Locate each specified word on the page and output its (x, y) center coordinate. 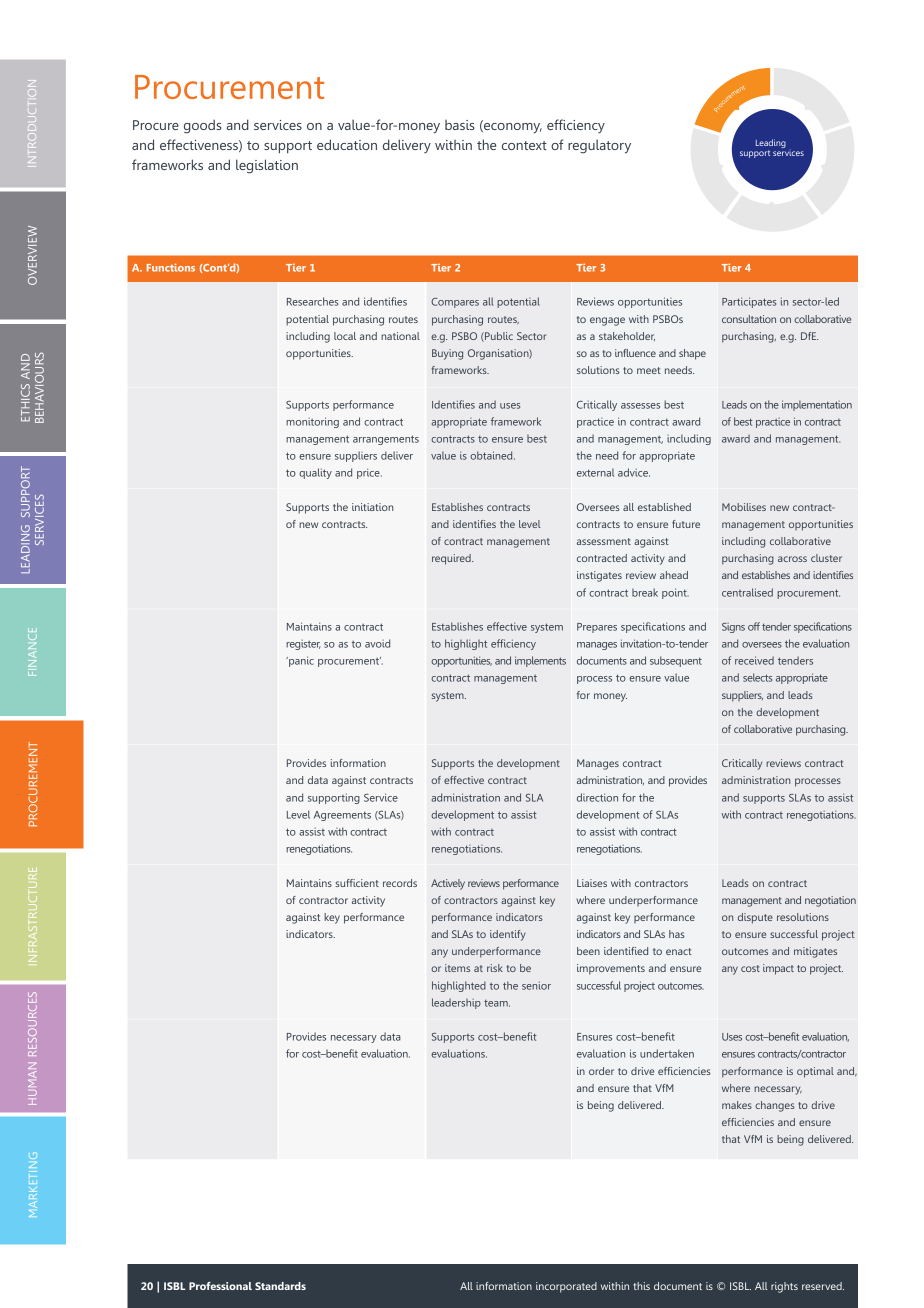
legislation (267, 166)
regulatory (599, 146)
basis (460, 125)
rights (784, 1287)
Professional (220, 1286)
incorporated (566, 1287)
